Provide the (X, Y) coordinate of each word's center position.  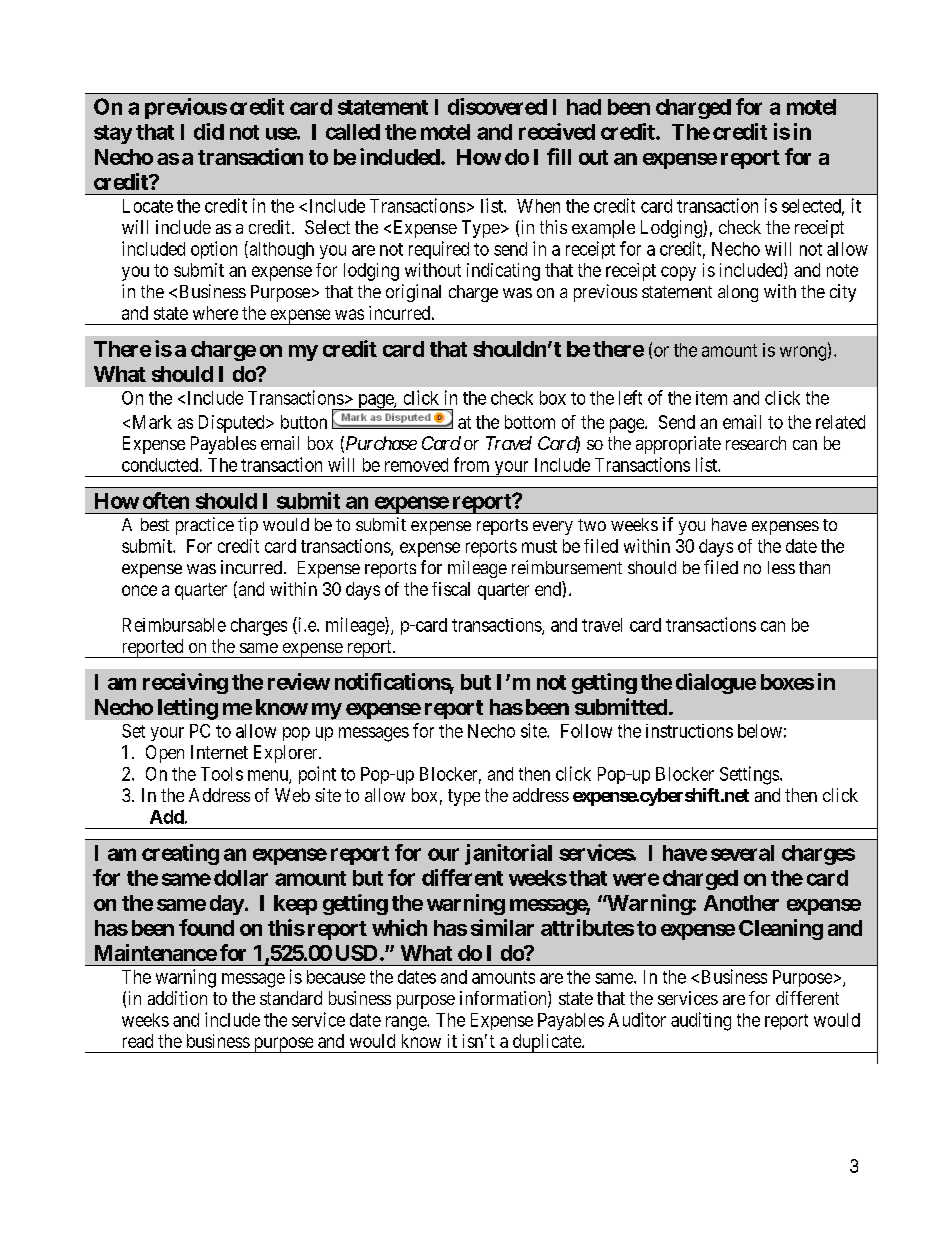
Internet (219, 752)
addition (177, 998)
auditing (701, 1021)
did (209, 131)
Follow (586, 731)
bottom (530, 422)
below (760, 731)
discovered (497, 106)
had (584, 107)
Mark (152, 422)
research (756, 443)
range (407, 1023)
